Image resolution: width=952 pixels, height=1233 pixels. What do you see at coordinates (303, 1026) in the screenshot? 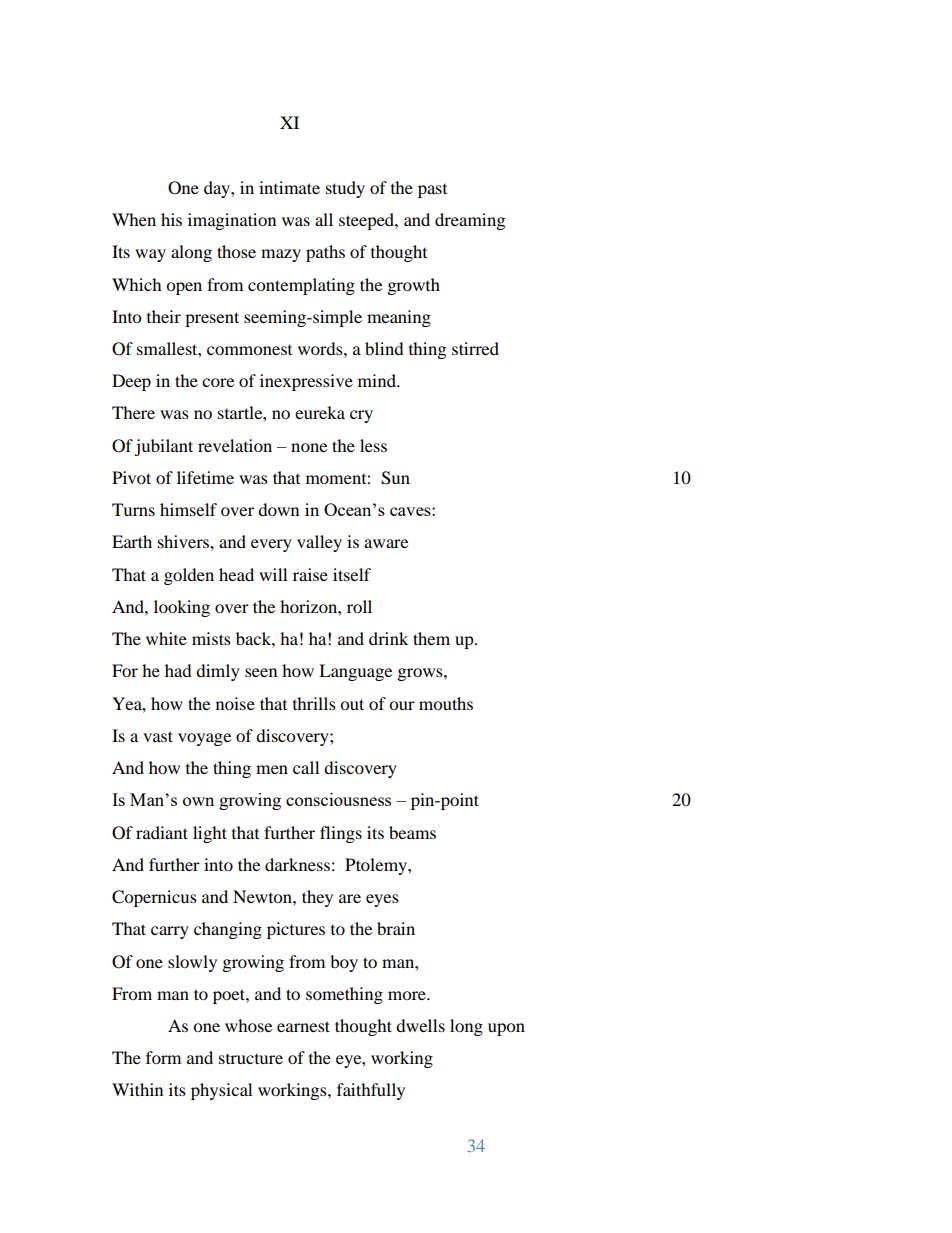
I see `earnest` at bounding box center [303, 1026].
